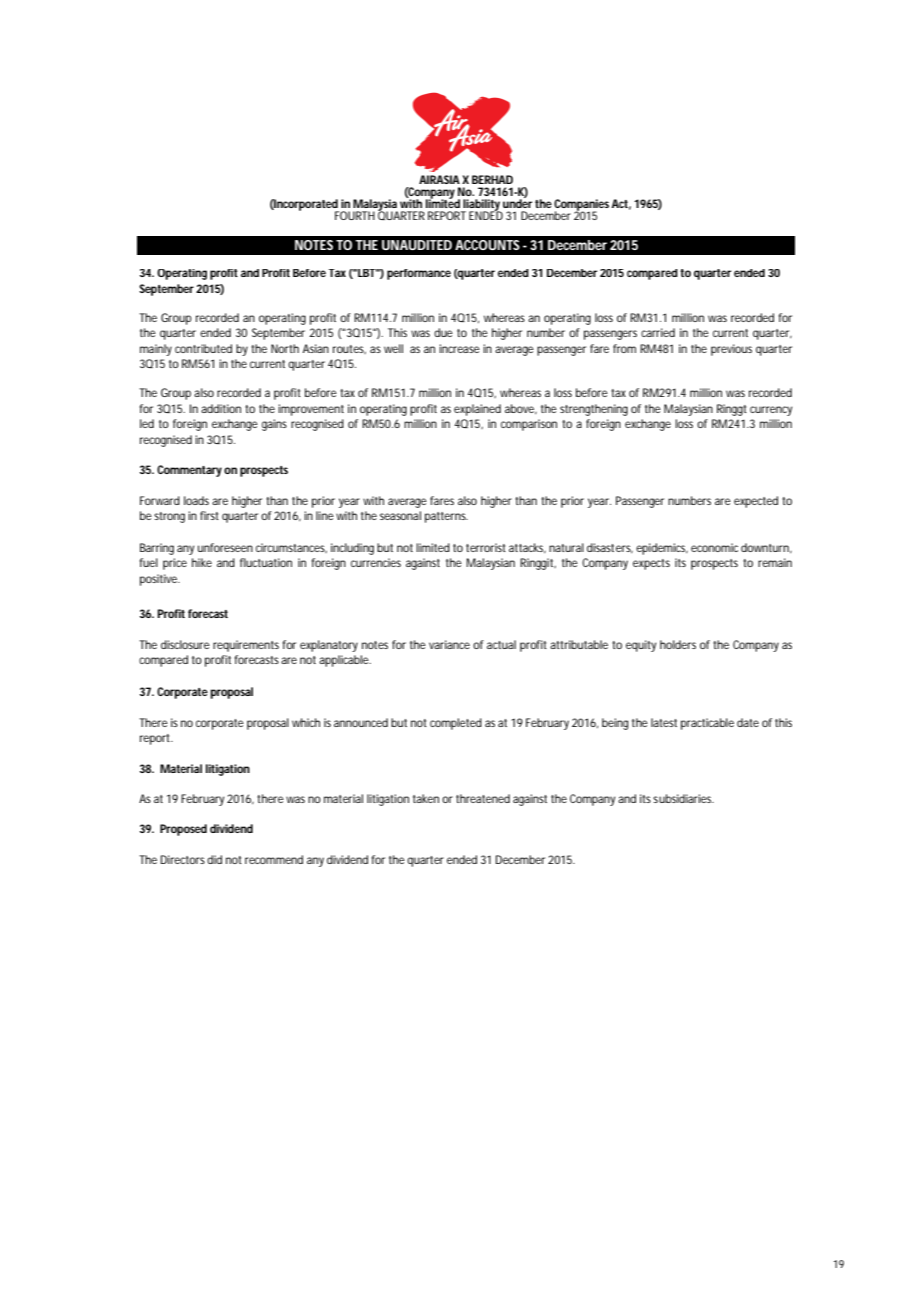  I want to click on holders, so click(678, 644).
